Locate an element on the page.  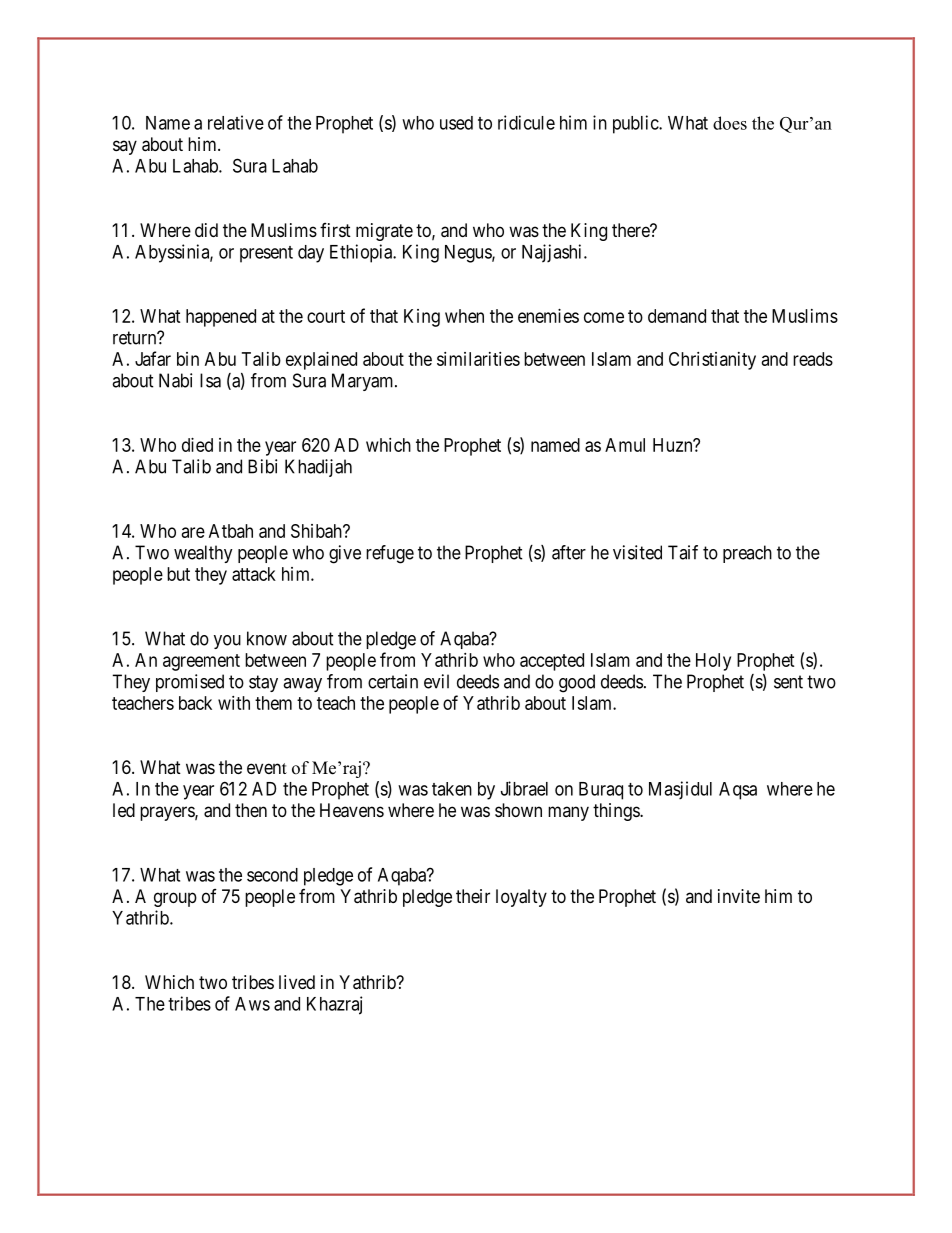
relative is located at coordinates (236, 122).
